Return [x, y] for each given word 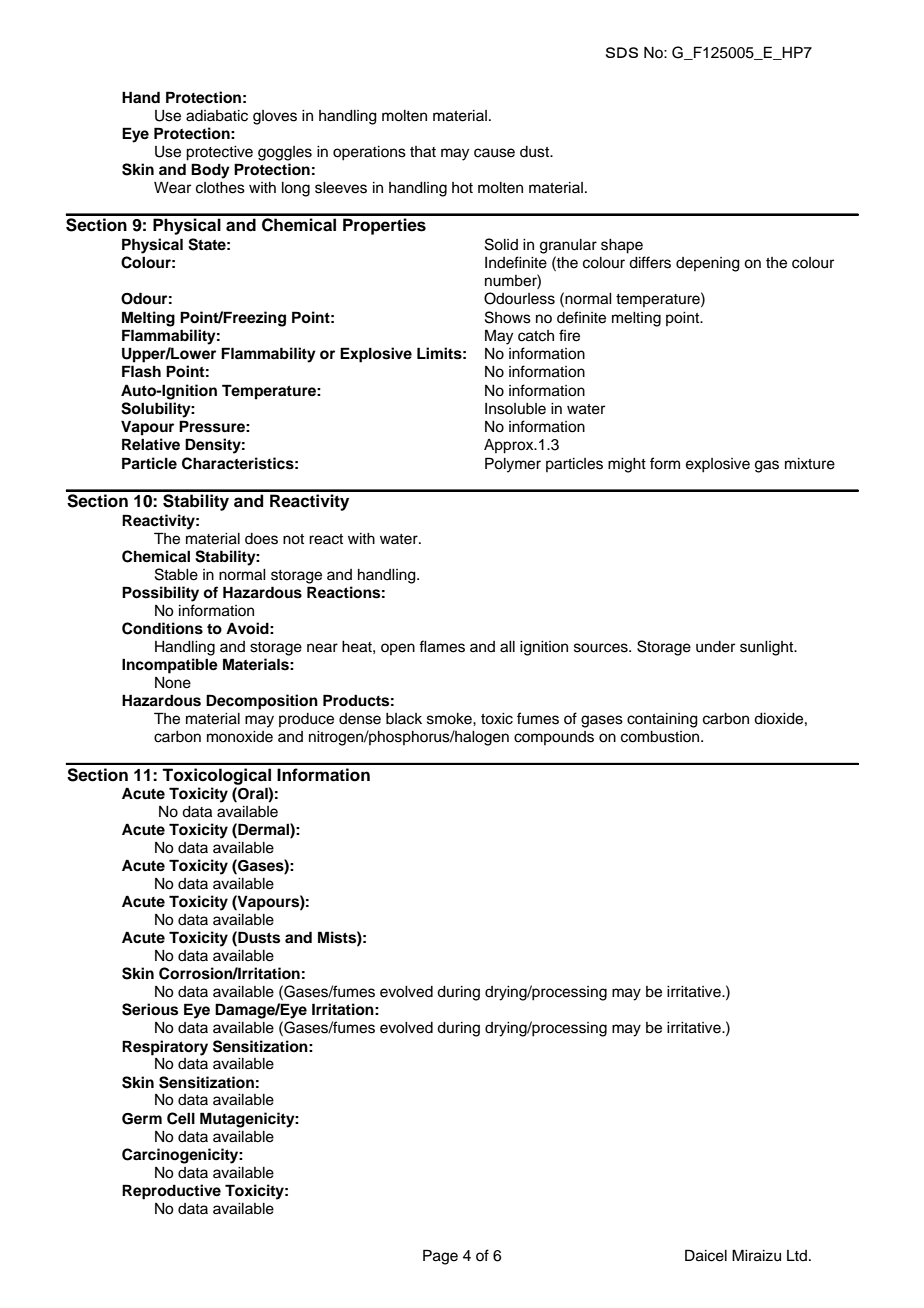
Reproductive [171, 1192]
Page [440, 1257]
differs [650, 262]
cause [494, 153]
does [261, 539]
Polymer [513, 465]
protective [219, 153]
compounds [554, 738]
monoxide [240, 737]
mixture [810, 464]
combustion [661, 737]
